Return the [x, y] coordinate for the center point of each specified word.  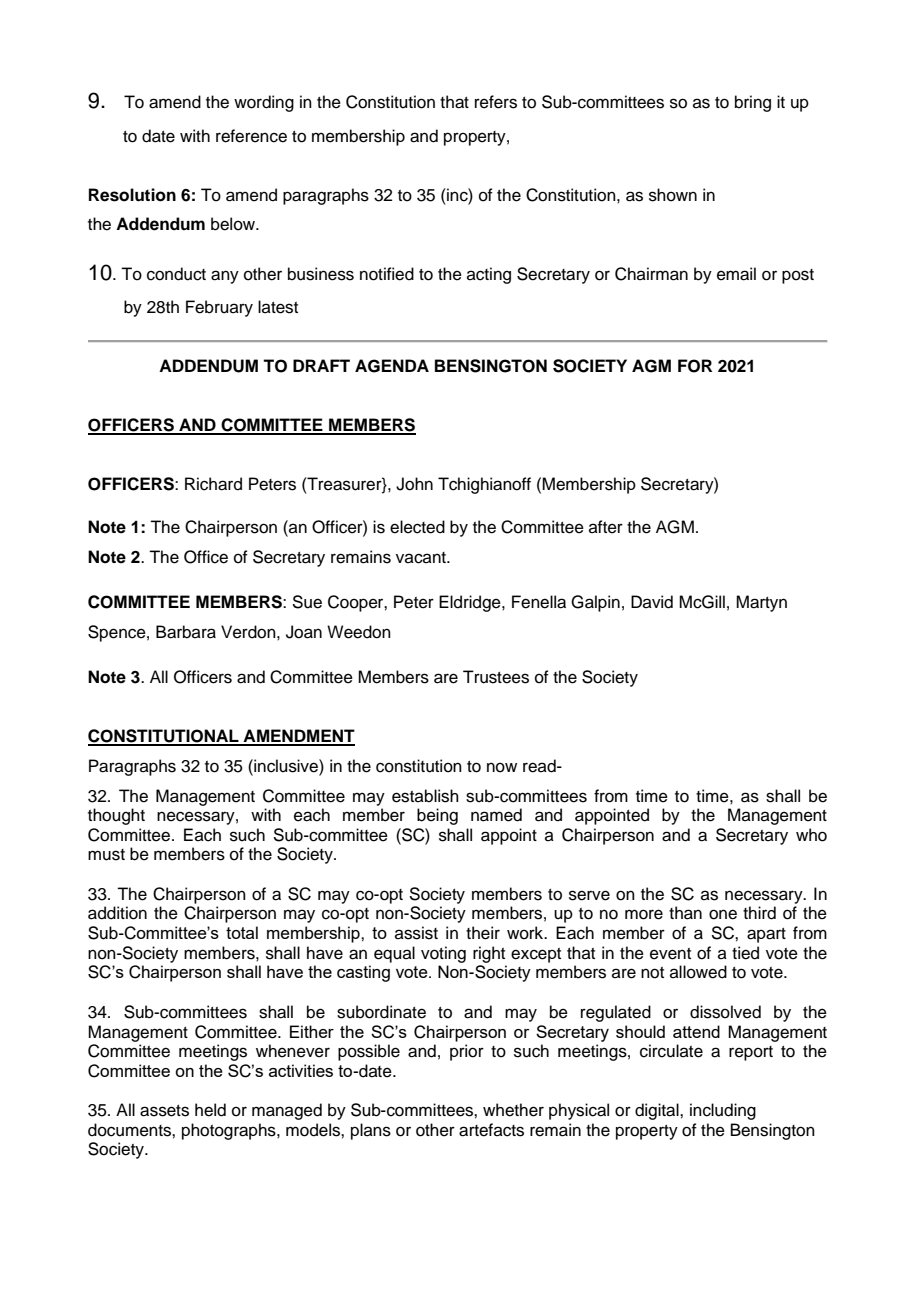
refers [496, 102]
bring [753, 103]
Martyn [761, 603]
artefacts [491, 1130]
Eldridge [471, 603]
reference [251, 136]
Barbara [186, 632]
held [210, 1110]
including [723, 1111]
